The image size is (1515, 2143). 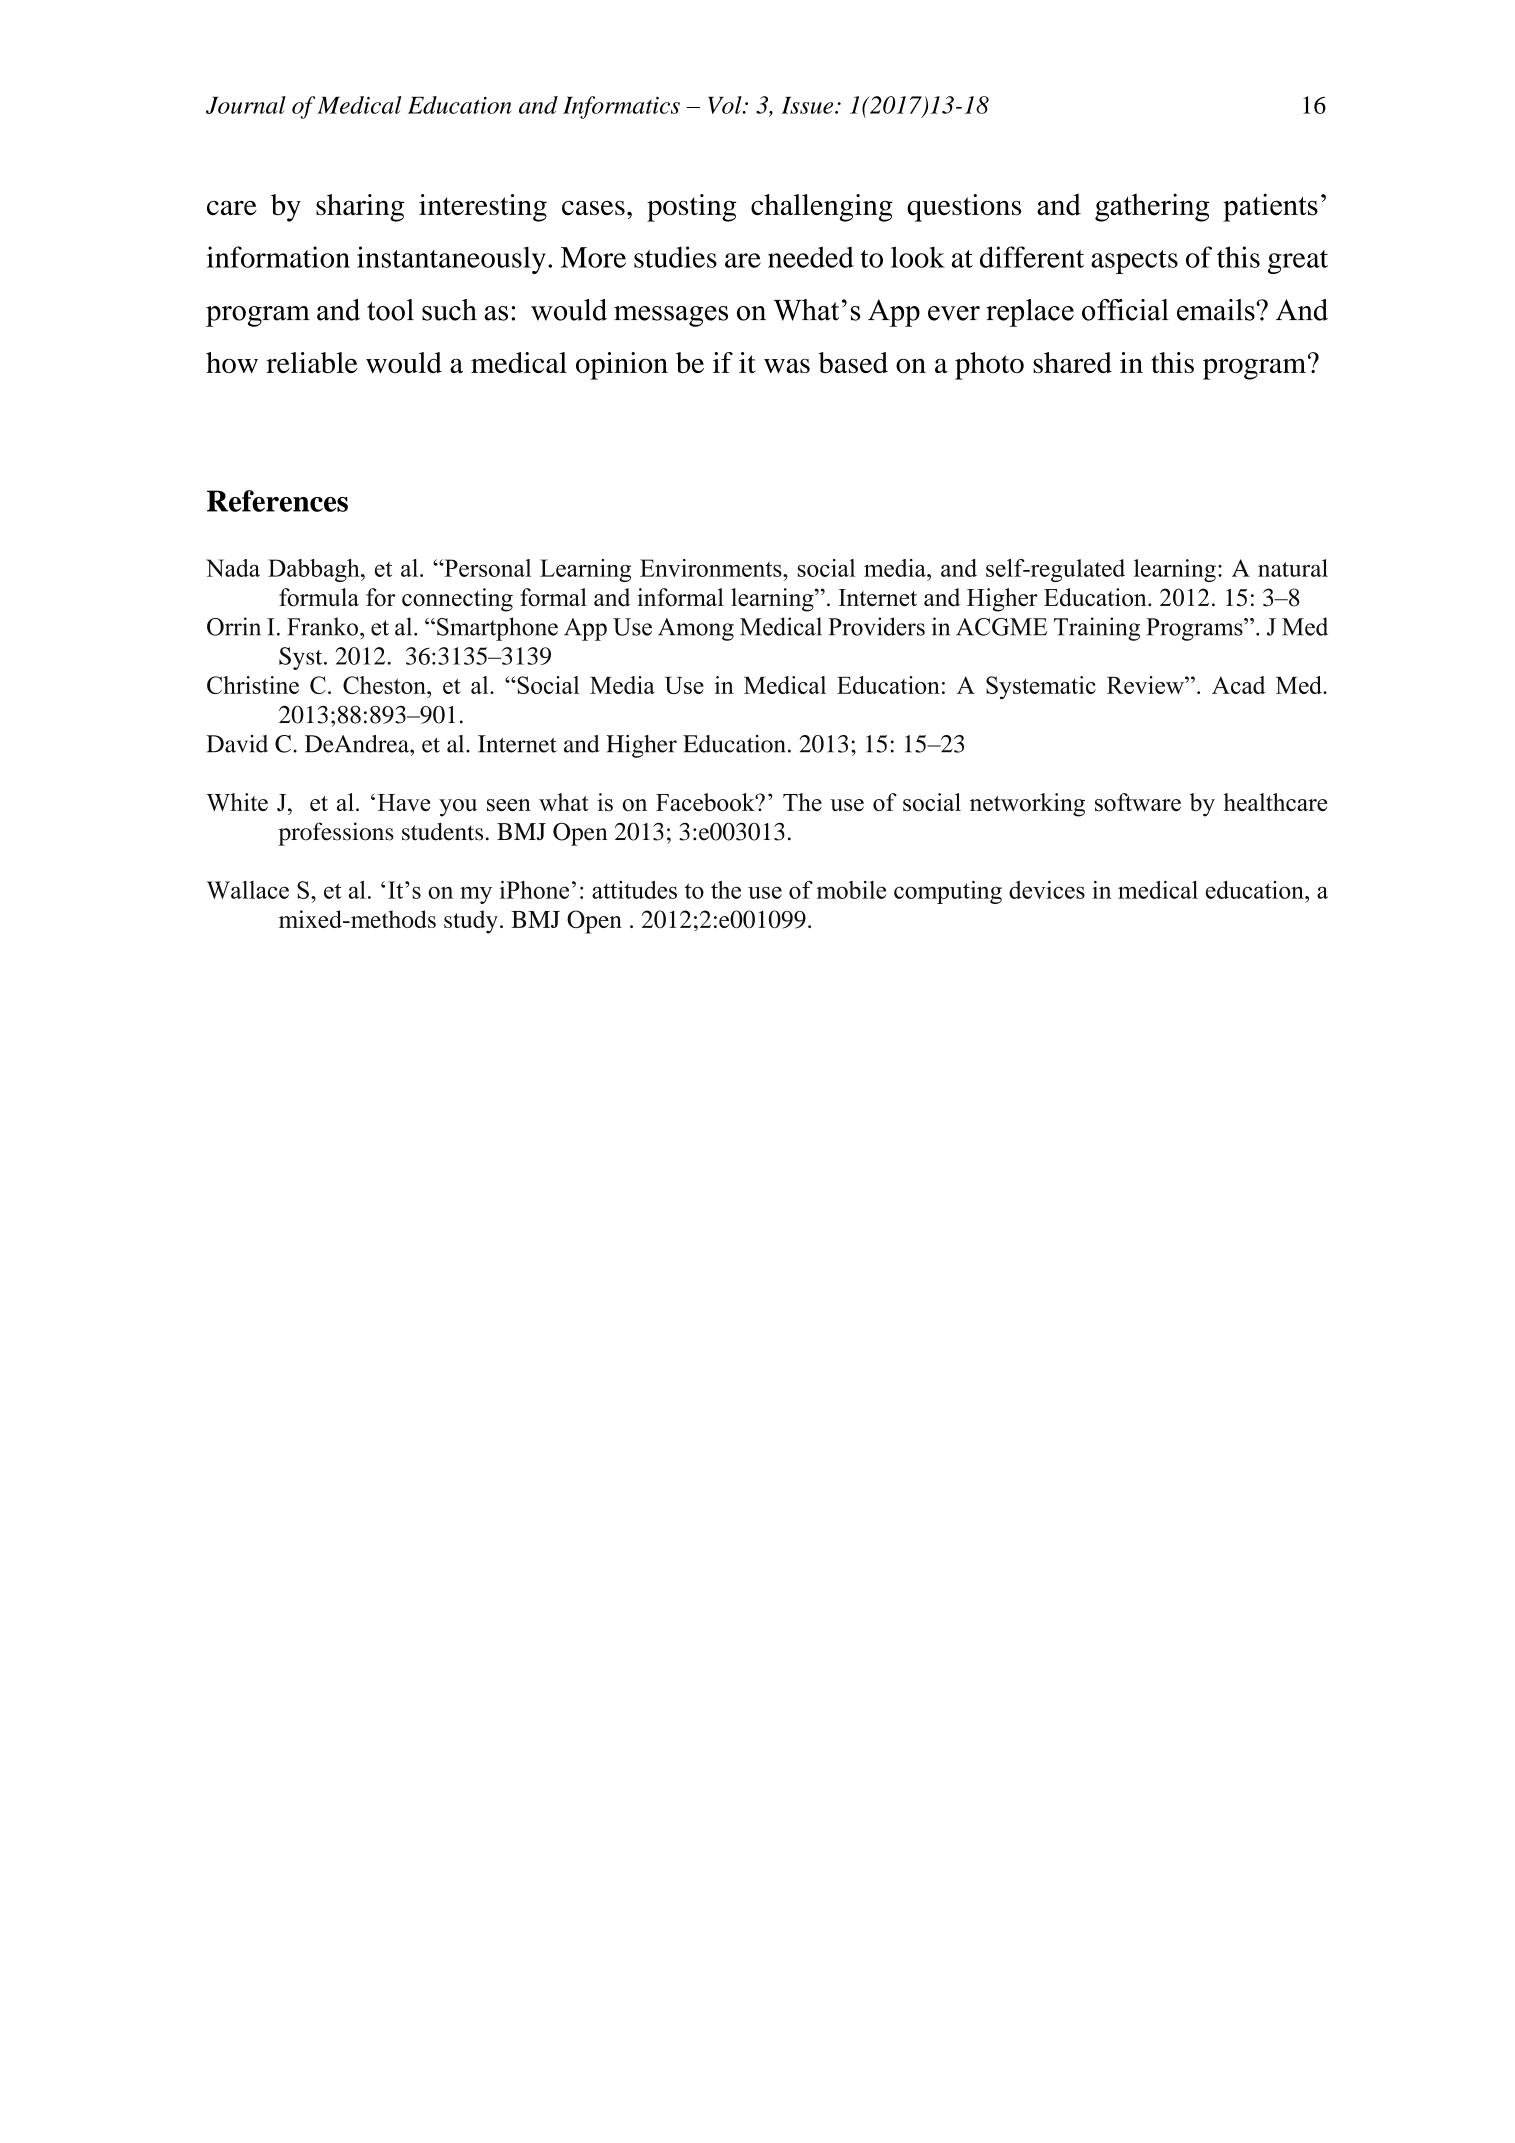 I want to click on Environments, so click(x=712, y=568).
